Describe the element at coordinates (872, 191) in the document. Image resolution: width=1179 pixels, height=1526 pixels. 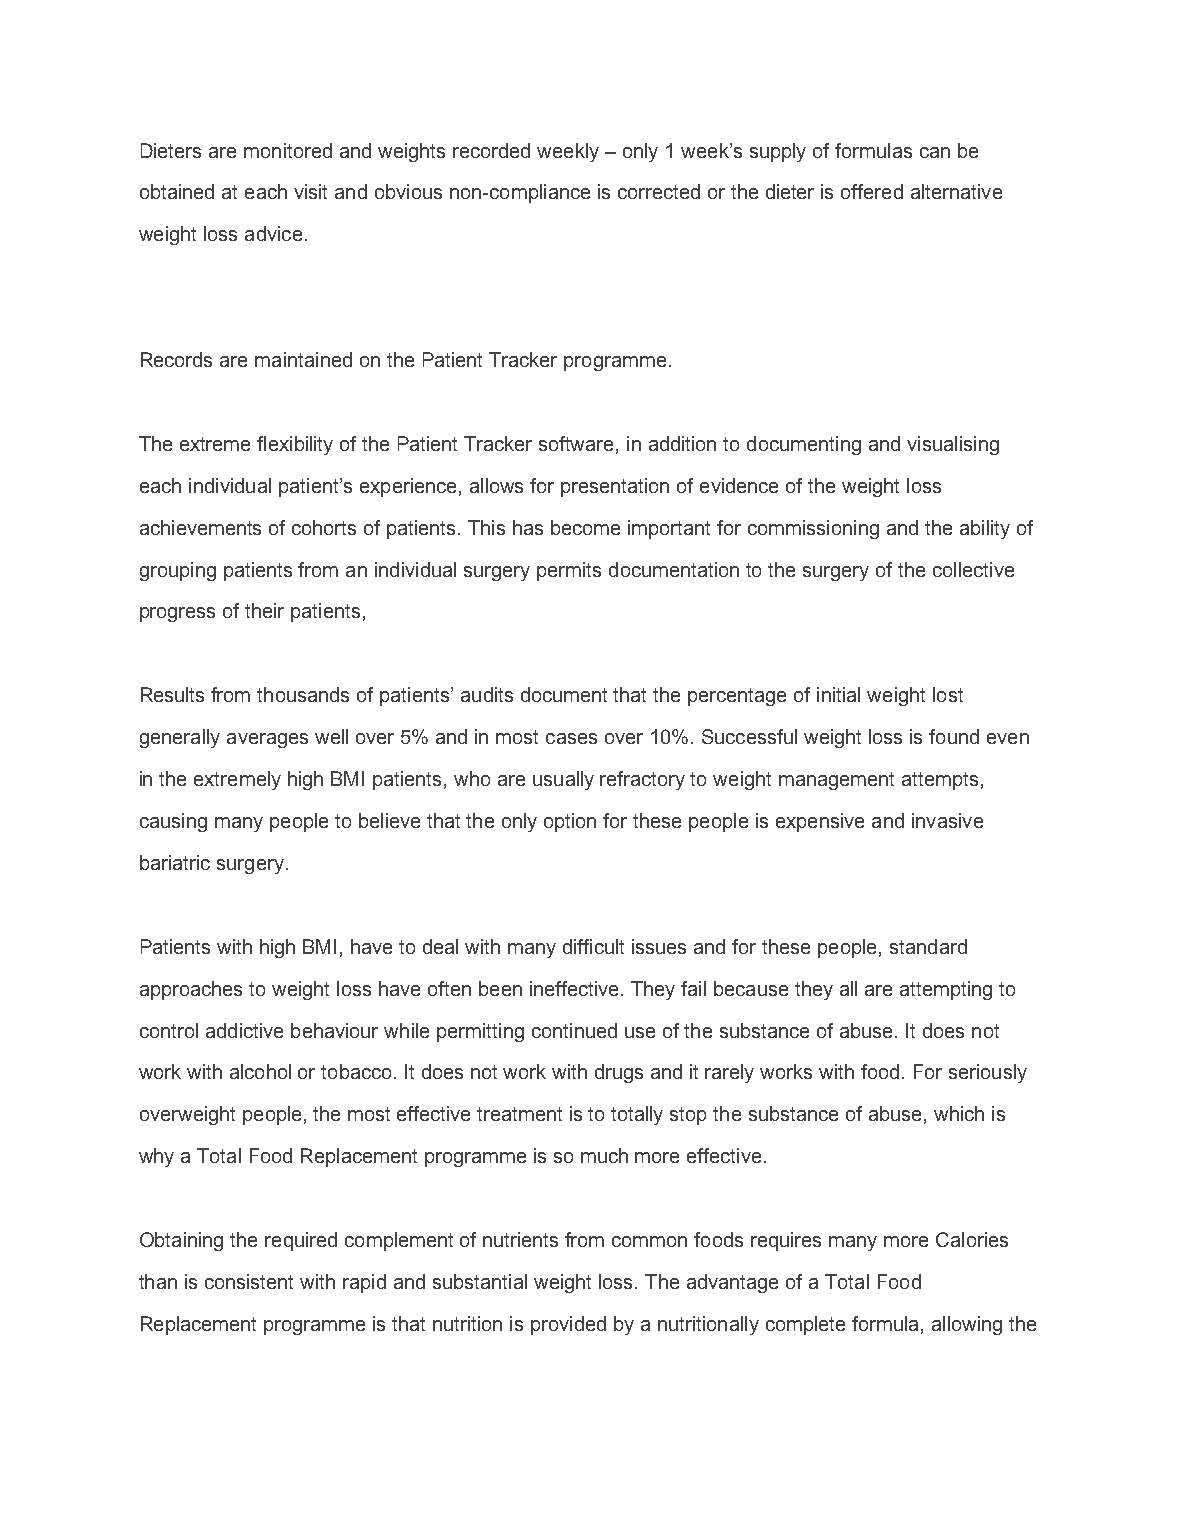
I see `offered` at that location.
